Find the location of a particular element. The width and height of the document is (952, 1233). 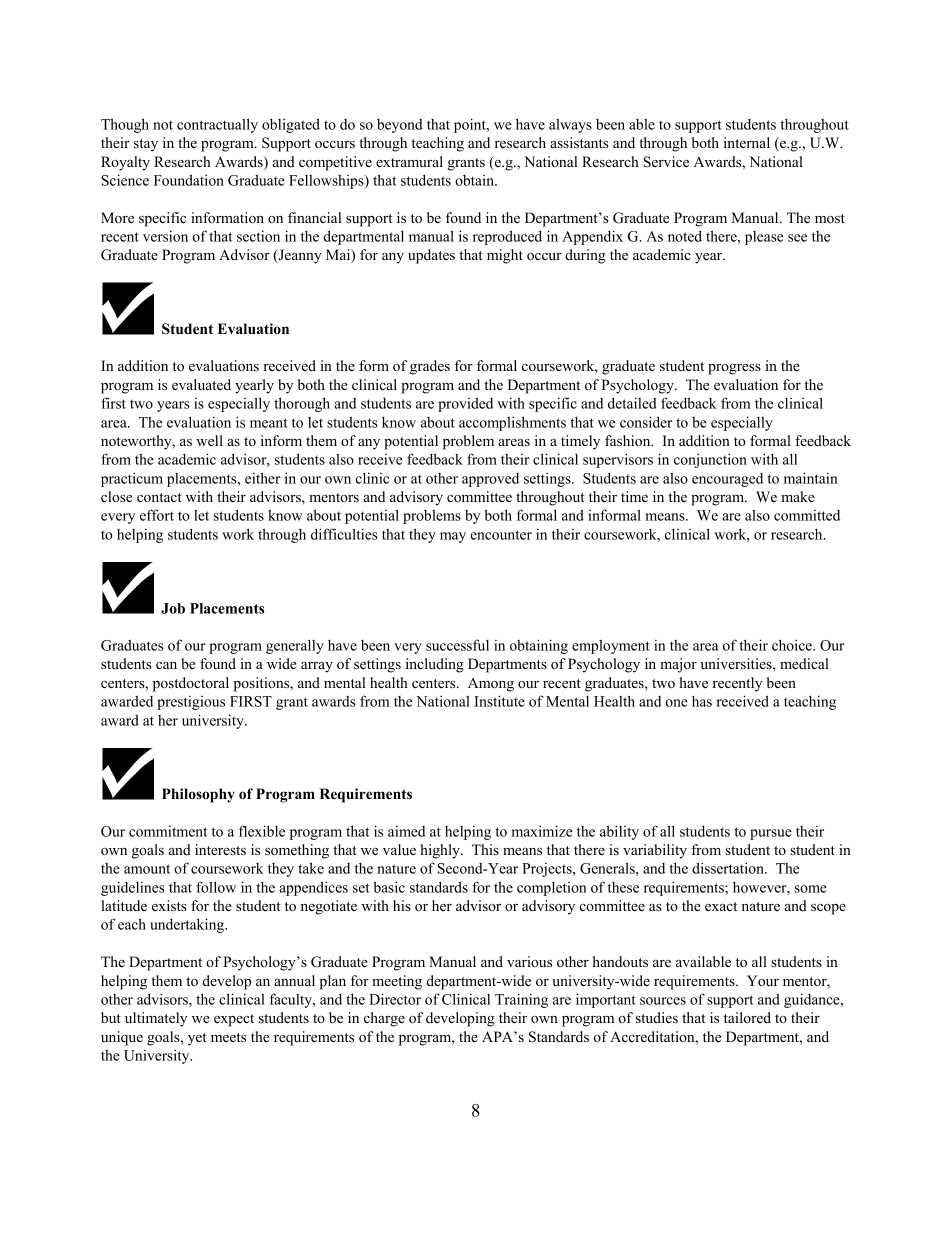

This is located at coordinates (485, 849).
